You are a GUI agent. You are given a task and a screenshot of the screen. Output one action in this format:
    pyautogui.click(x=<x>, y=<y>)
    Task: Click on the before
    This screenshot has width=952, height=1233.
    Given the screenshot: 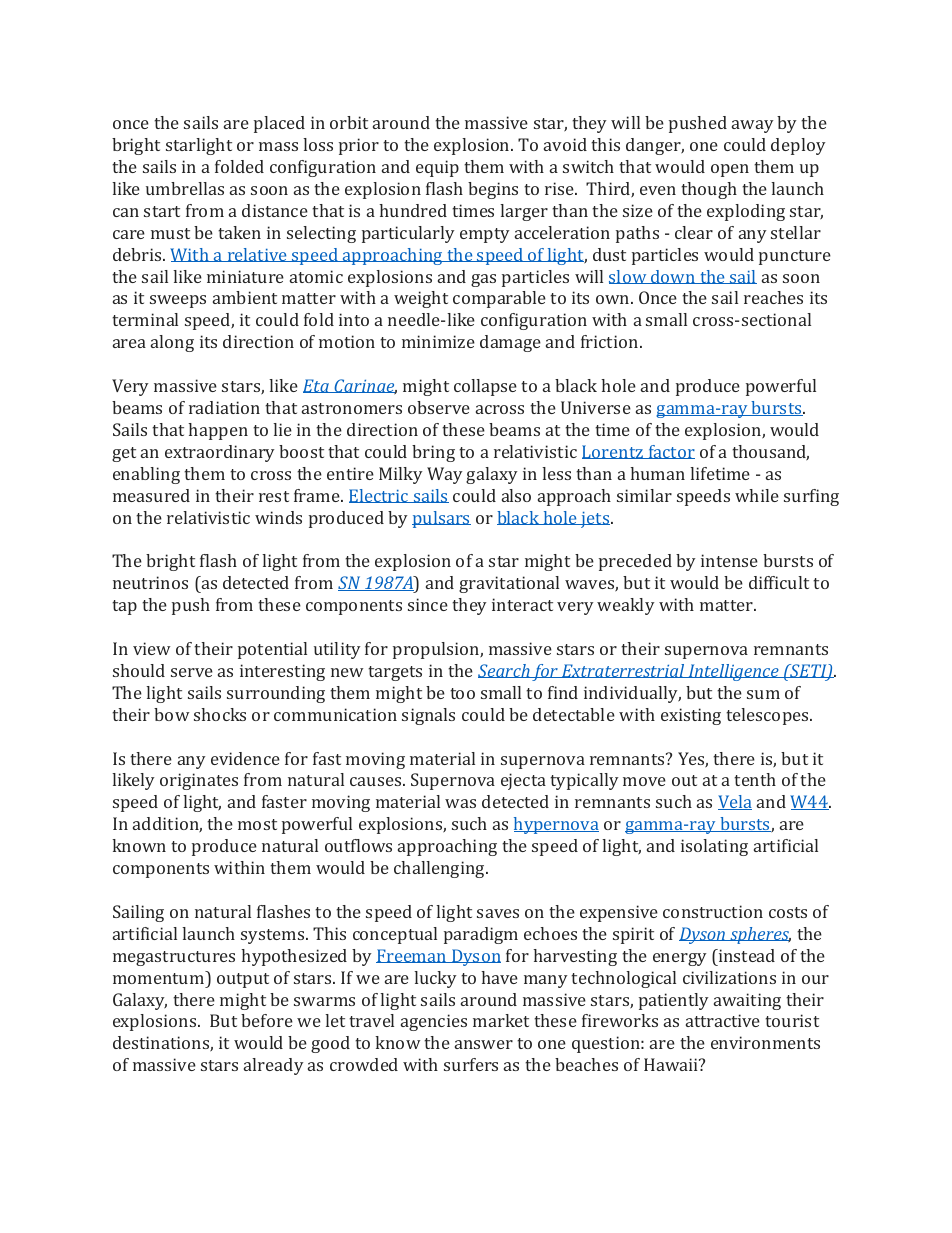 What is the action you would take?
    pyautogui.click(x=267, y=1020)
